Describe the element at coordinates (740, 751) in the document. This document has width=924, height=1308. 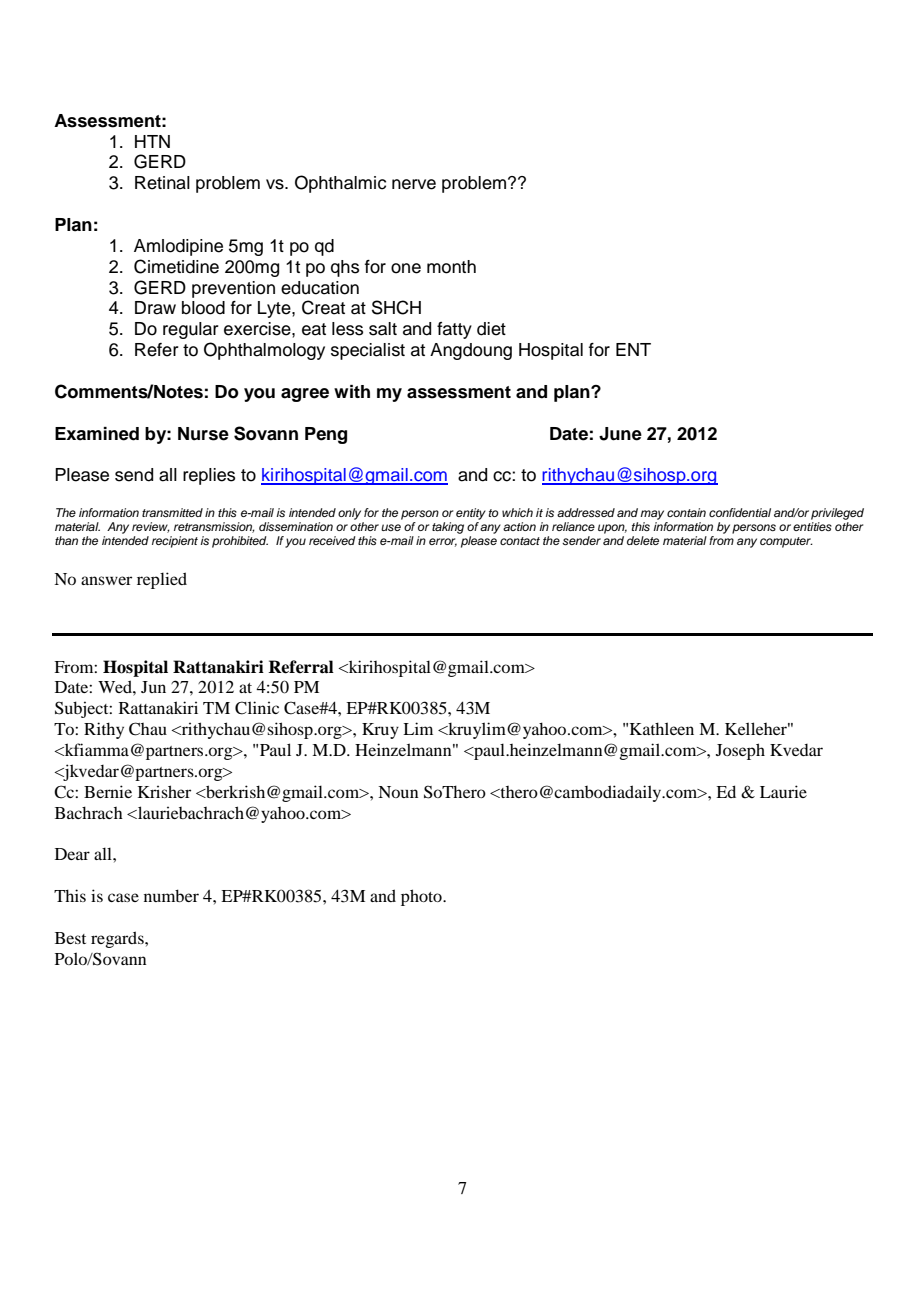
I see `Joseph` at that location.
